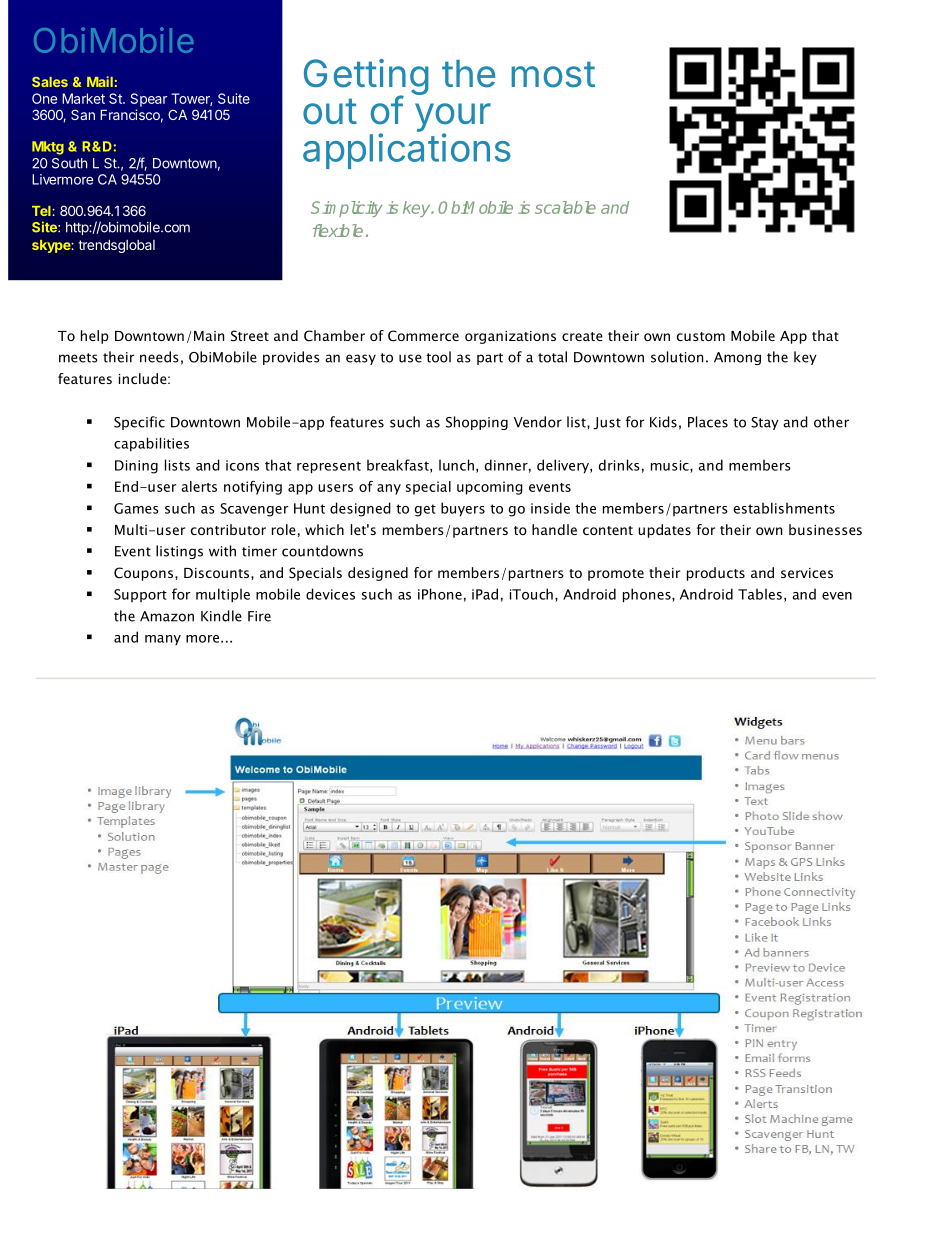 The height and width of the screenshot is (1233, 952). What do you see at coordinates (42, 211) in the screenshot?
I see `Tel` at bounding box center [42, 211].
